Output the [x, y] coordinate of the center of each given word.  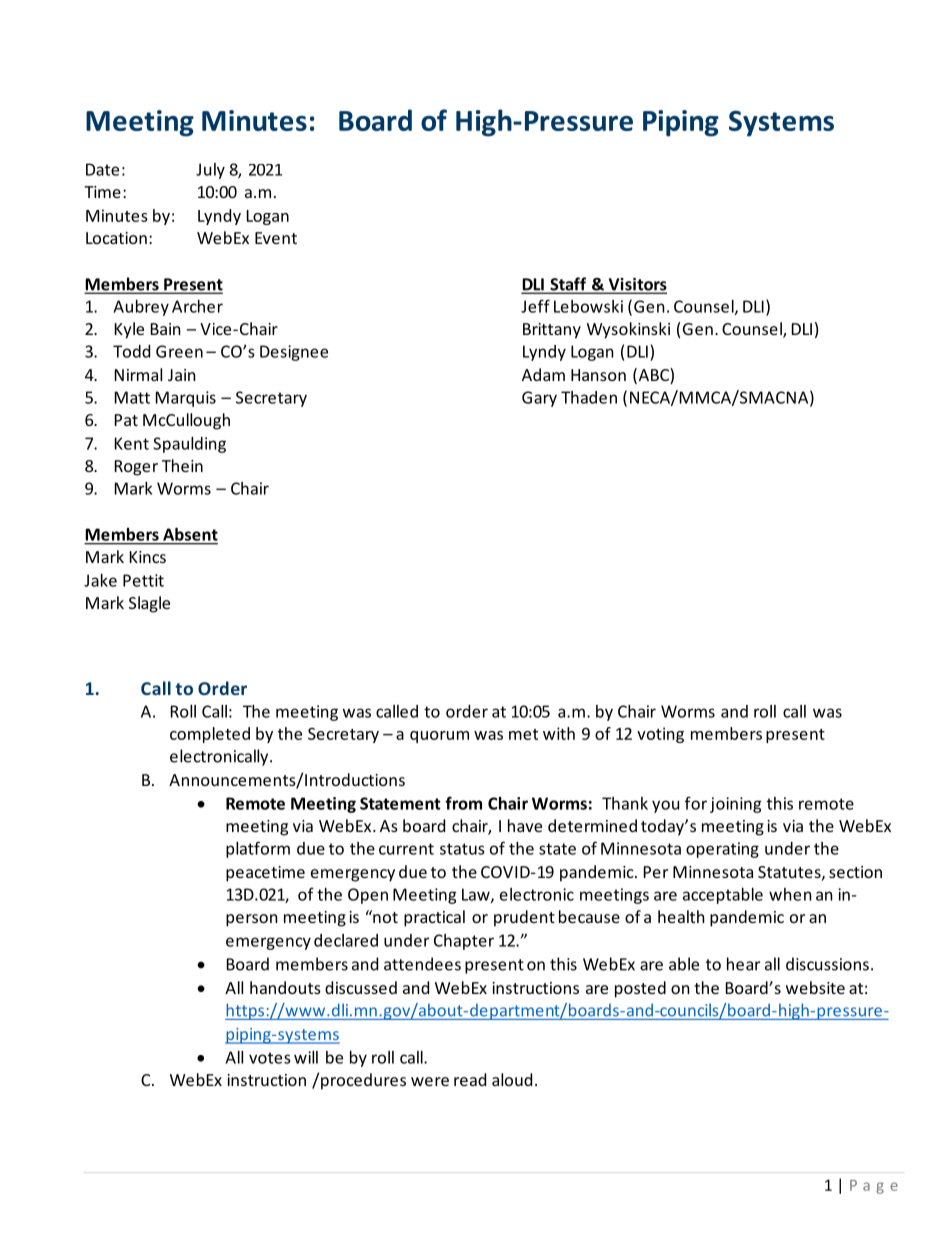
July [210, 171]
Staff [568, 285]
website [815, 987]
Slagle [149, 604]
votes [270, 1058]
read [470, 1079]
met [523, 734]
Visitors [636, 285]
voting [660, 735]
